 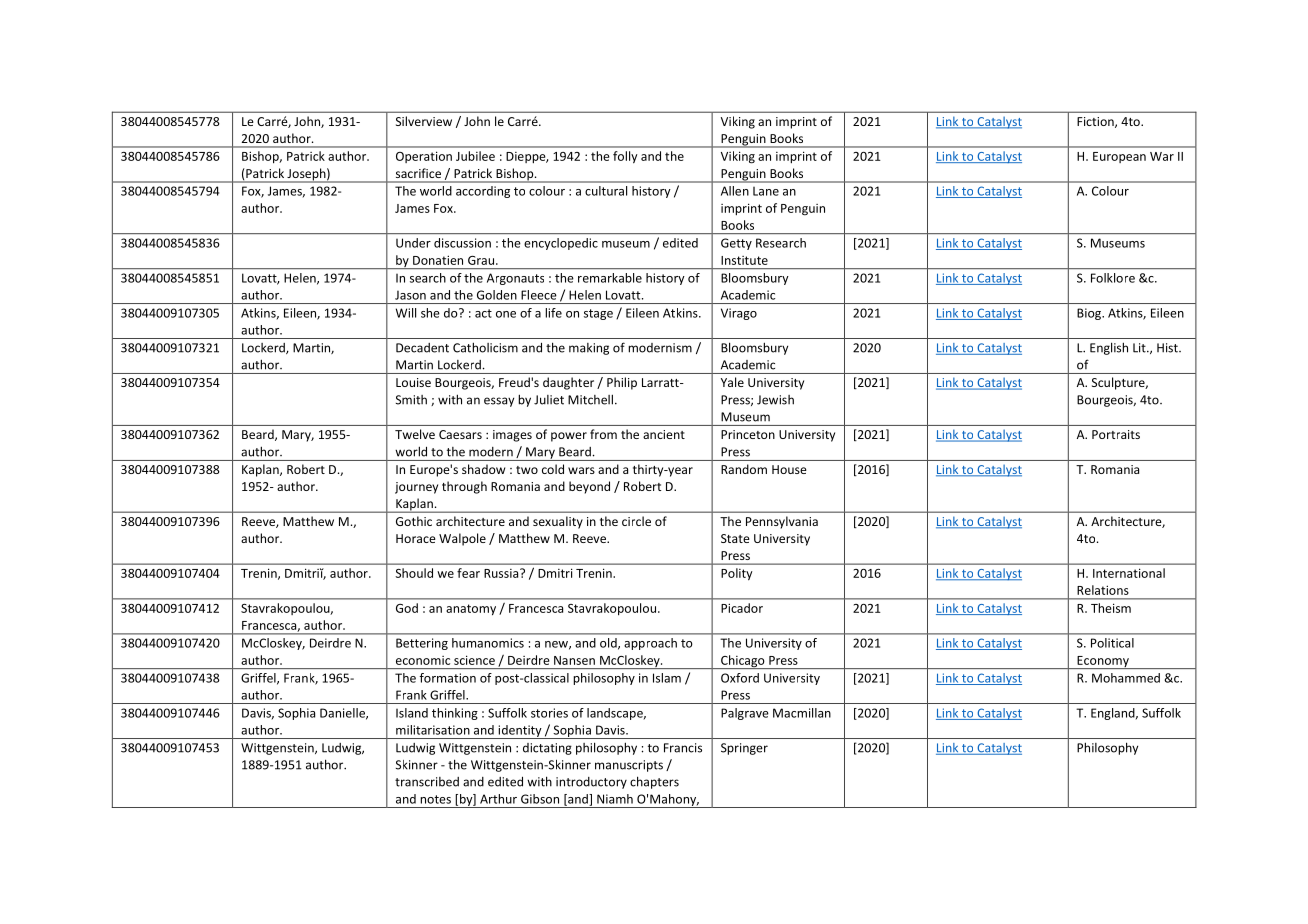 I want to click on Polity, so click(x=737, y=574).
